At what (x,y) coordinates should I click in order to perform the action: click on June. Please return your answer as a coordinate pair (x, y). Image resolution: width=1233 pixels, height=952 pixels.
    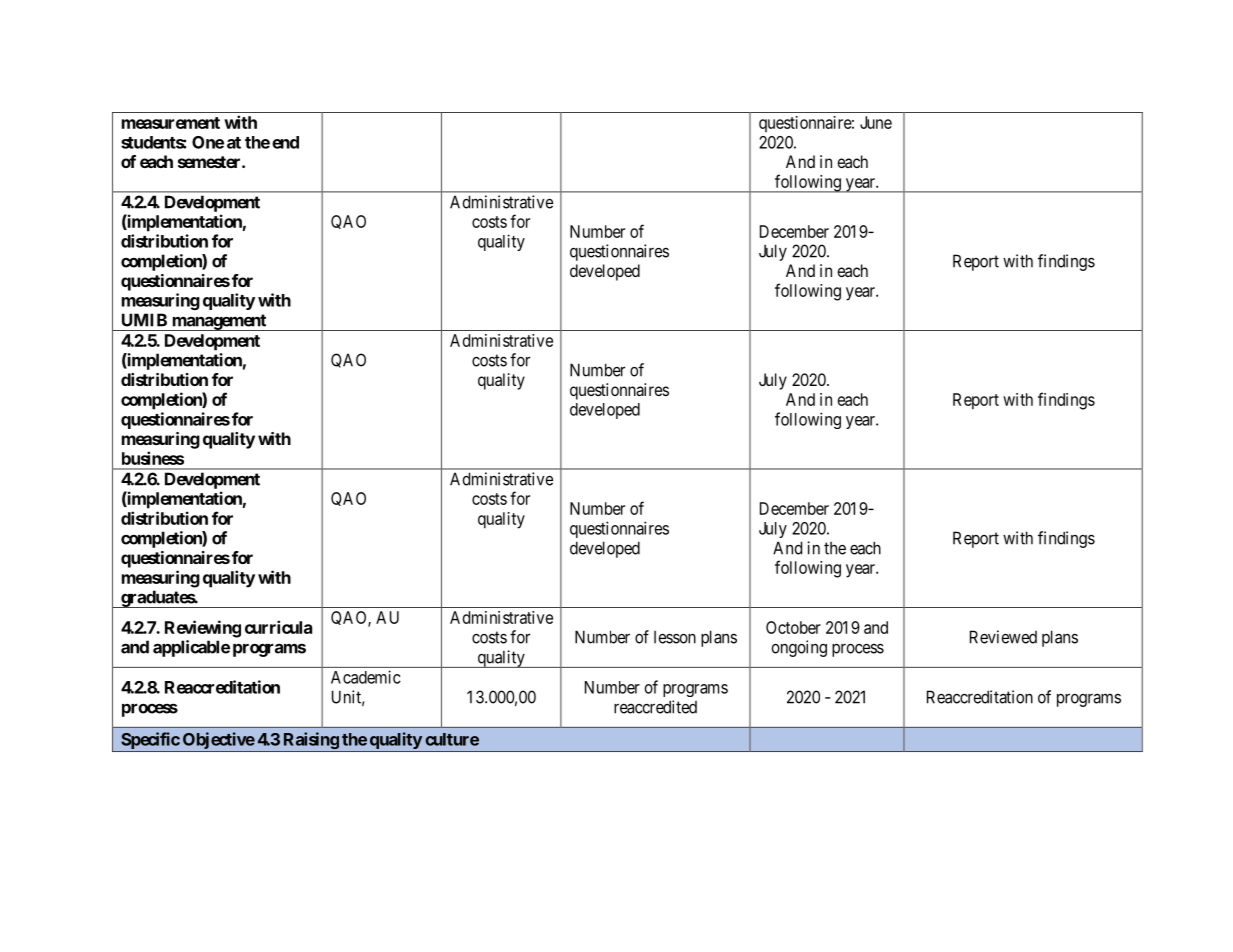
    Looking at the image, I should click on (876, 122).
